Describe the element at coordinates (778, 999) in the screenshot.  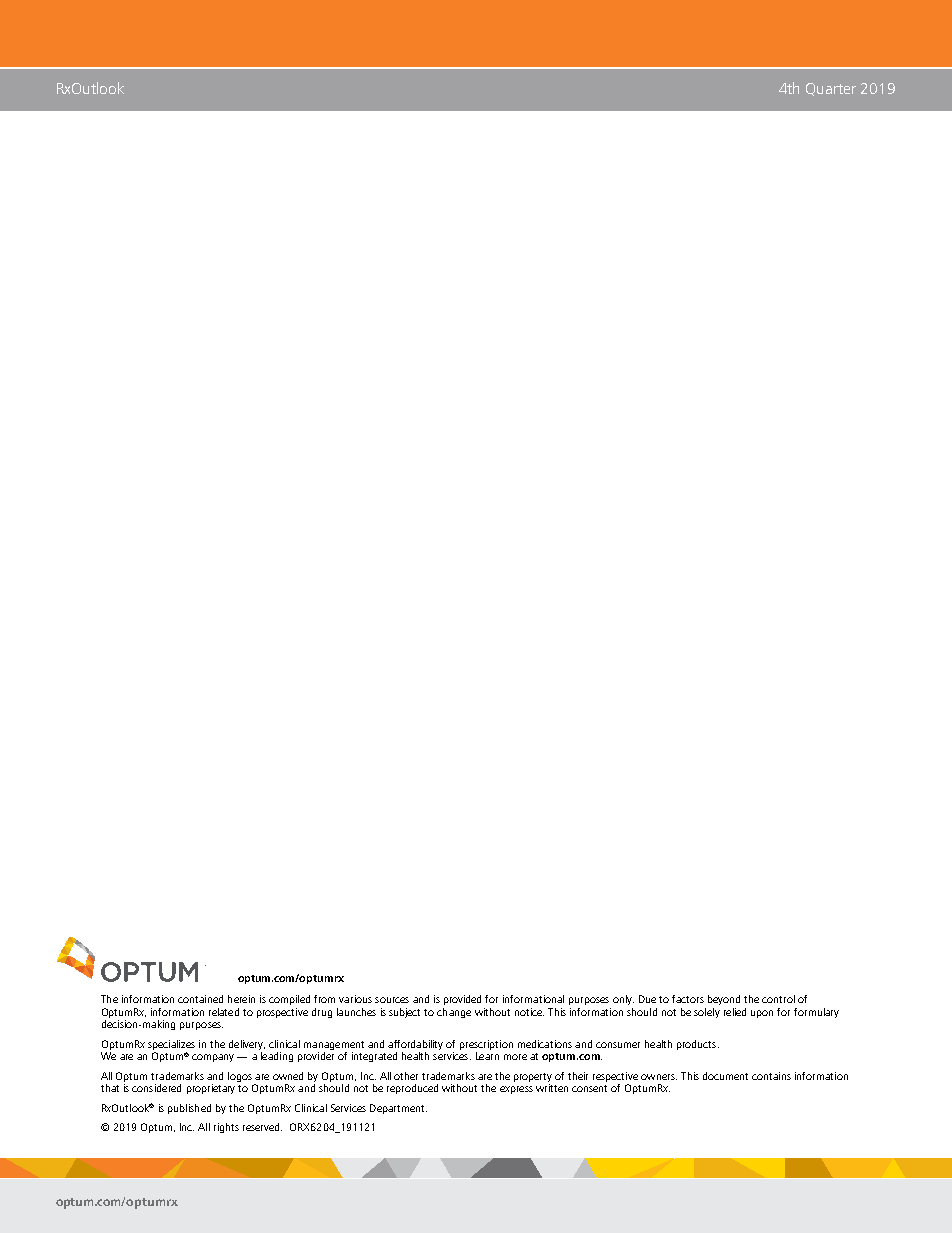
I see `control` at that location.
